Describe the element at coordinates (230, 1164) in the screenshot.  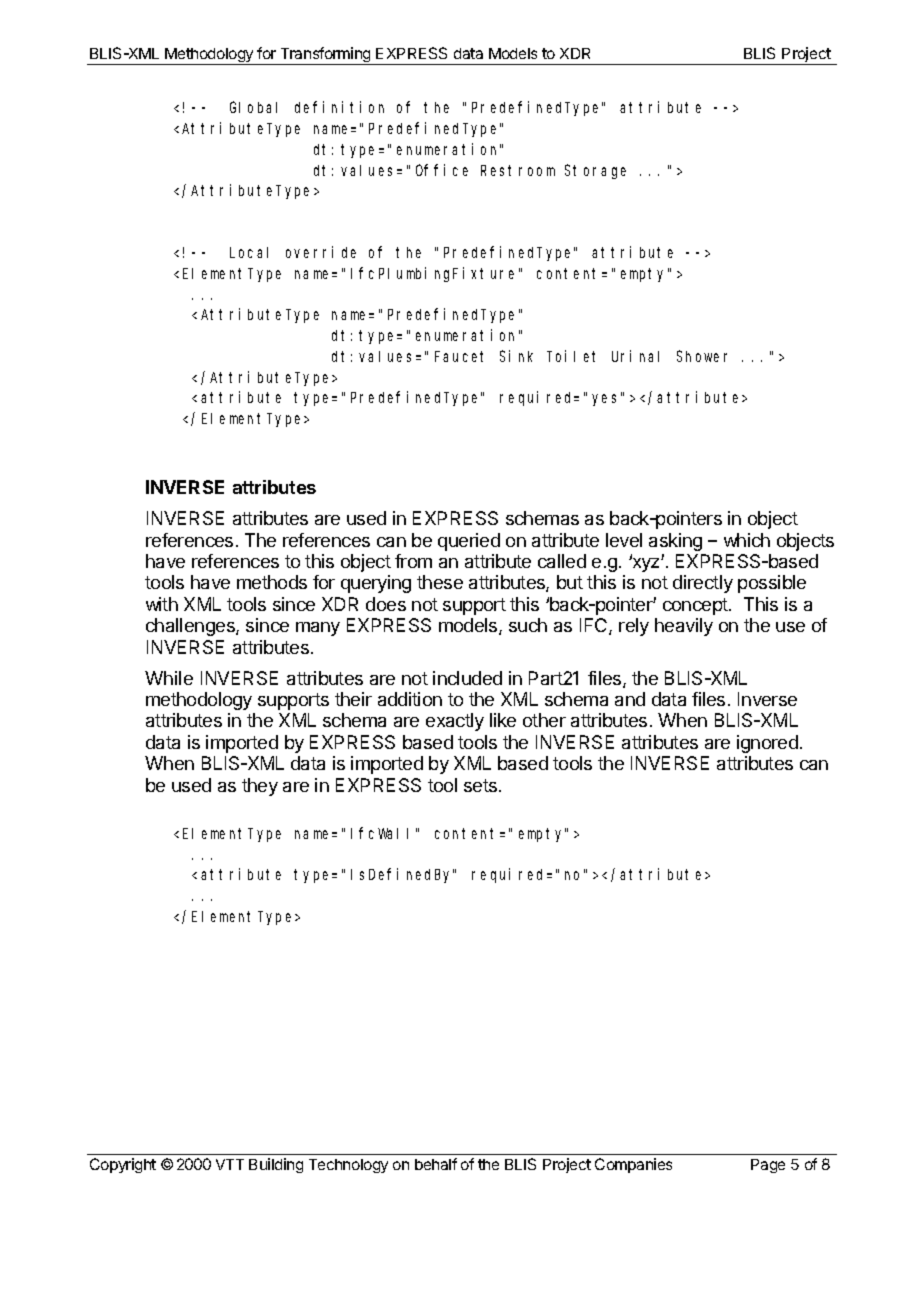
I see `VTT` at that location.
